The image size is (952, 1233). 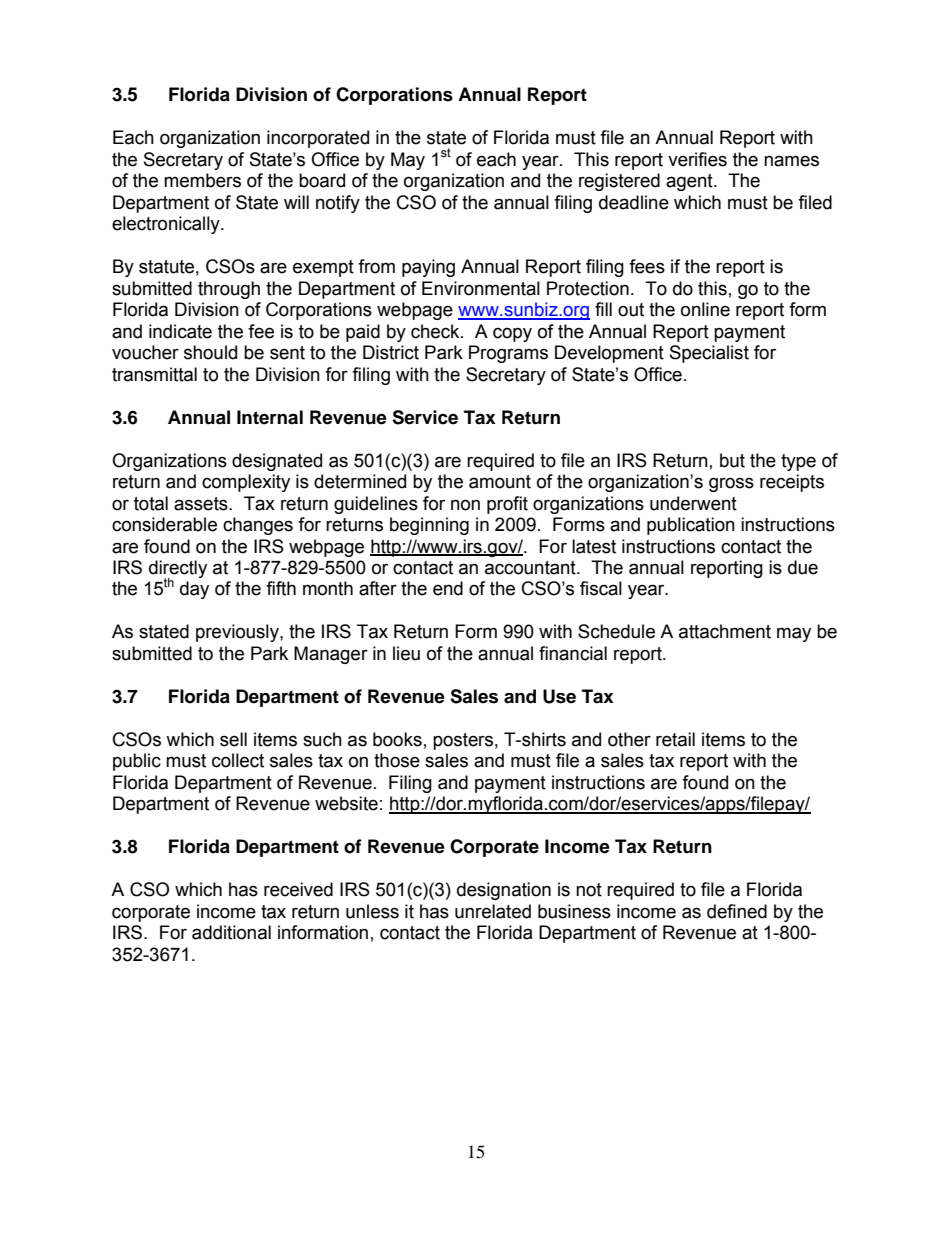 What do you see at coordinates (338, 204) in the image?
I see `notify` at bounding box center [338, 204].
